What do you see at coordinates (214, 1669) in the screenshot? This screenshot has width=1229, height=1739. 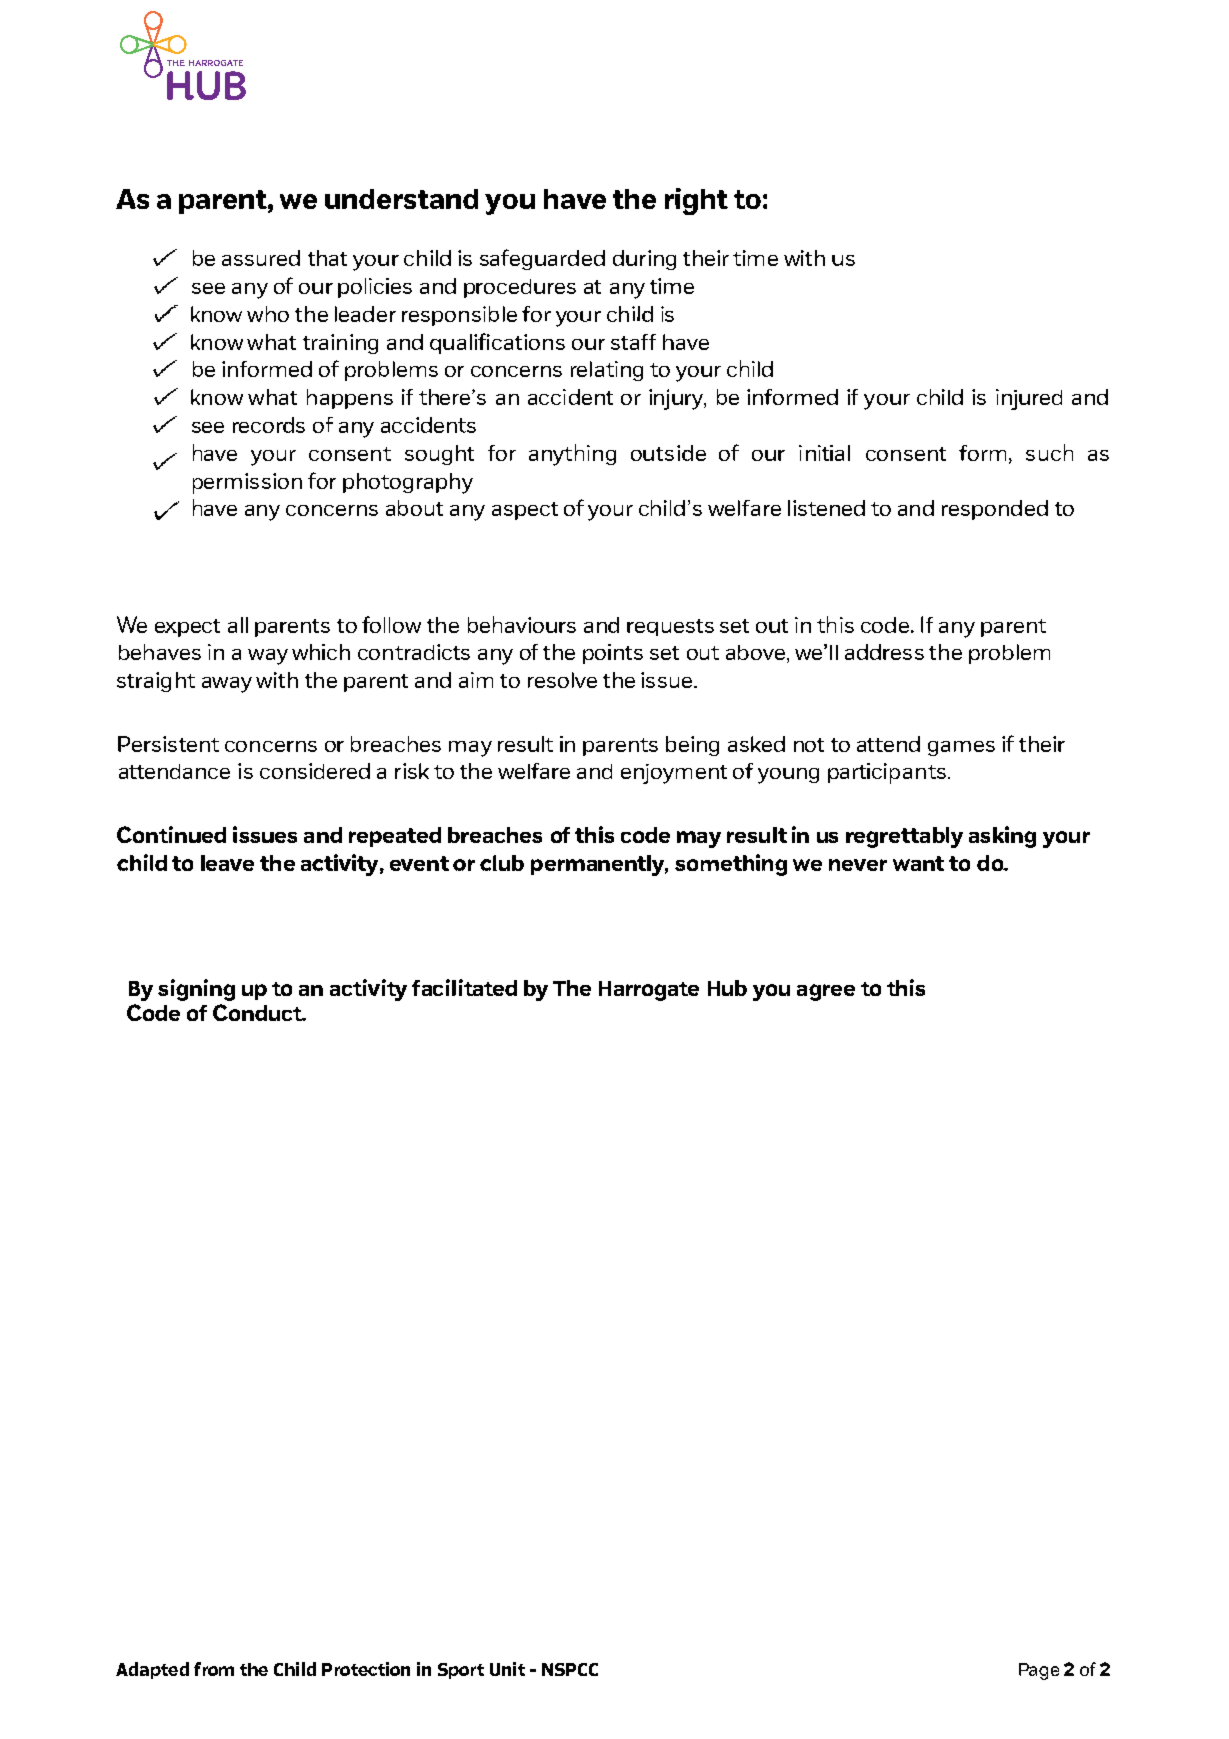 I see `from` at bounding box center [214, 1669].
